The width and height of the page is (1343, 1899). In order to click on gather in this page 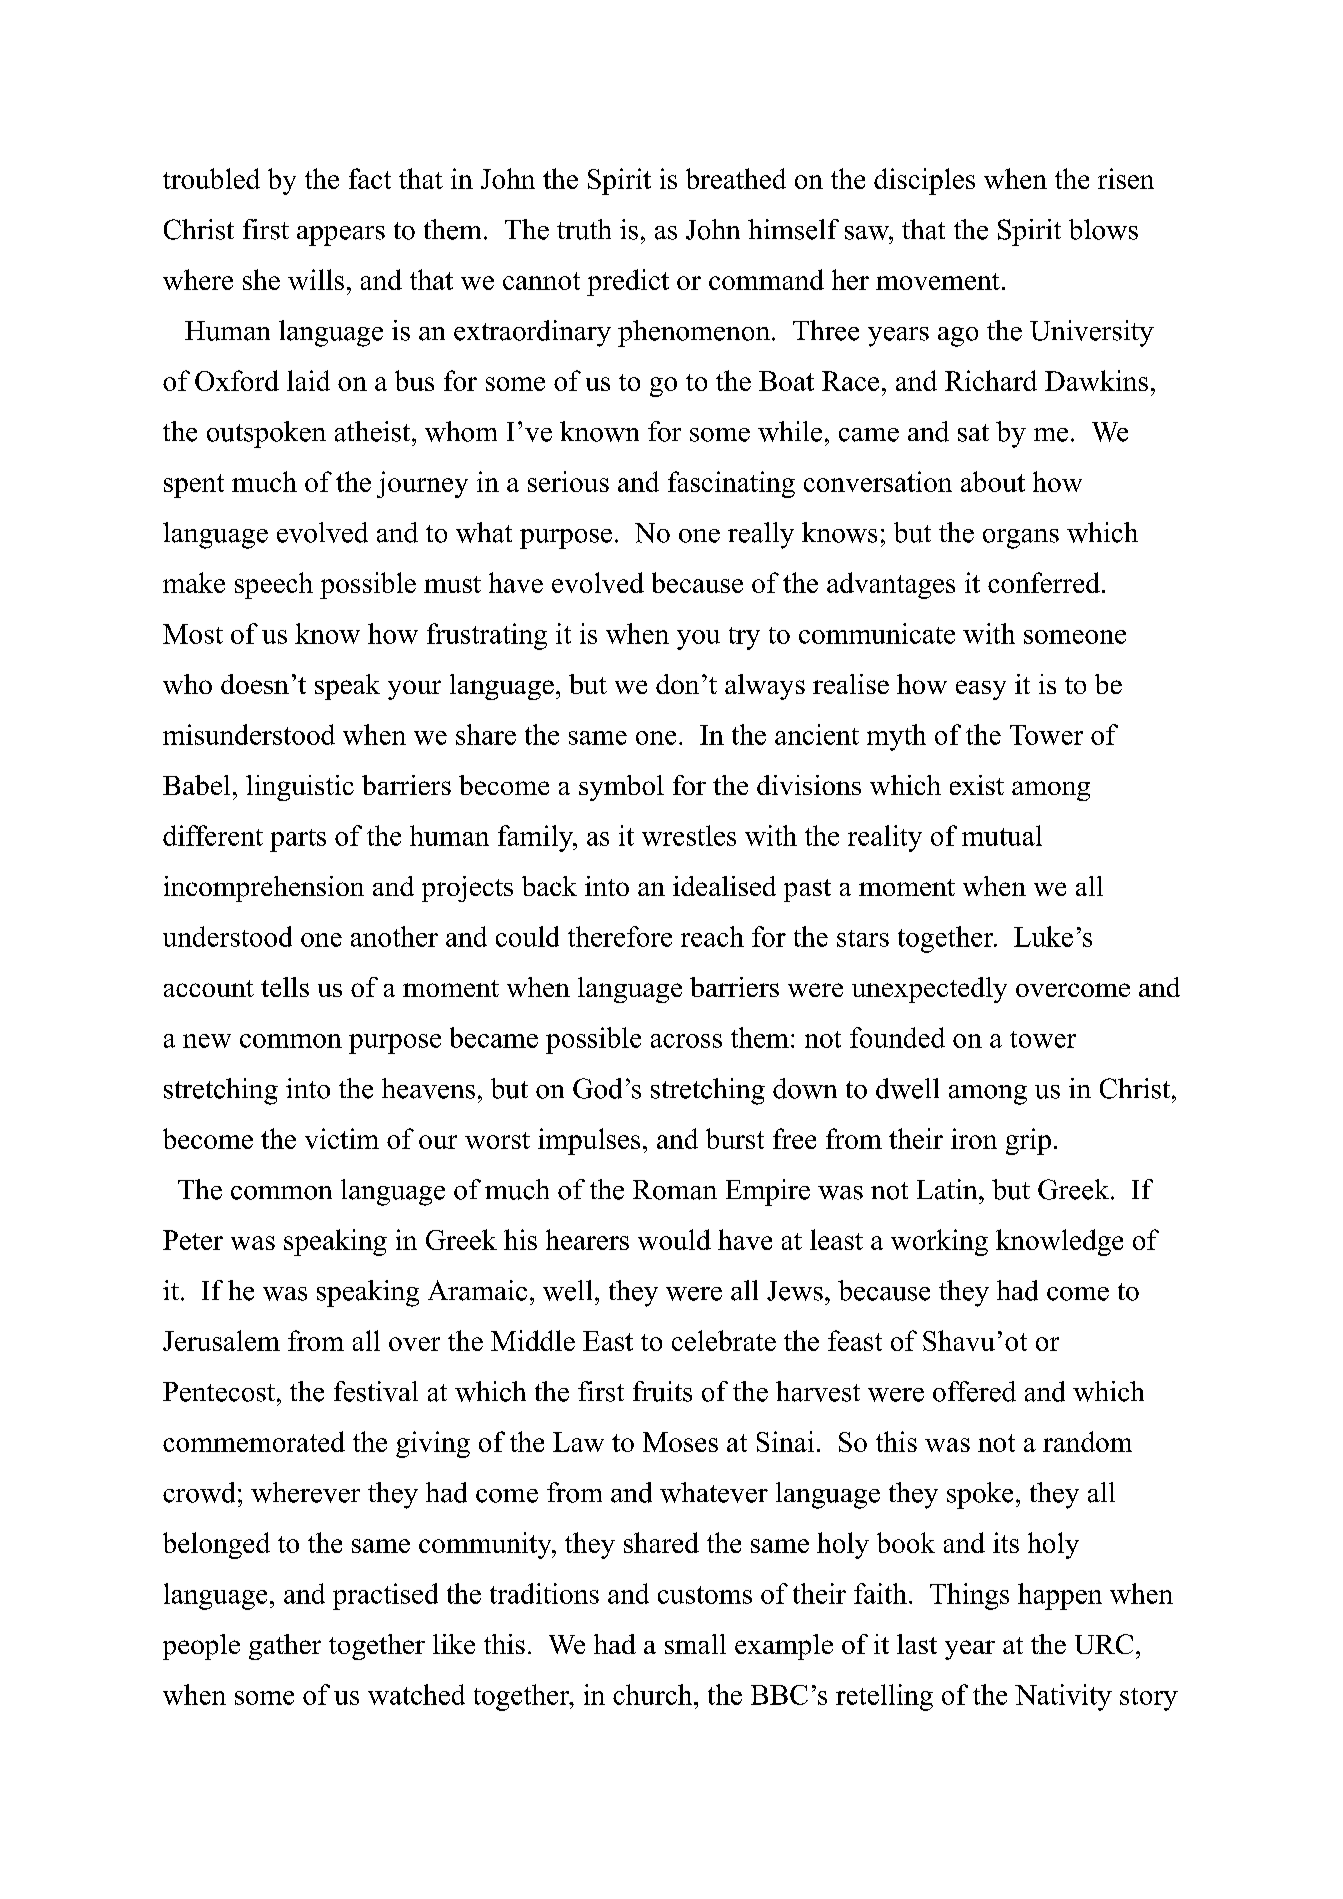, I will do `click(285, 1647)`.
